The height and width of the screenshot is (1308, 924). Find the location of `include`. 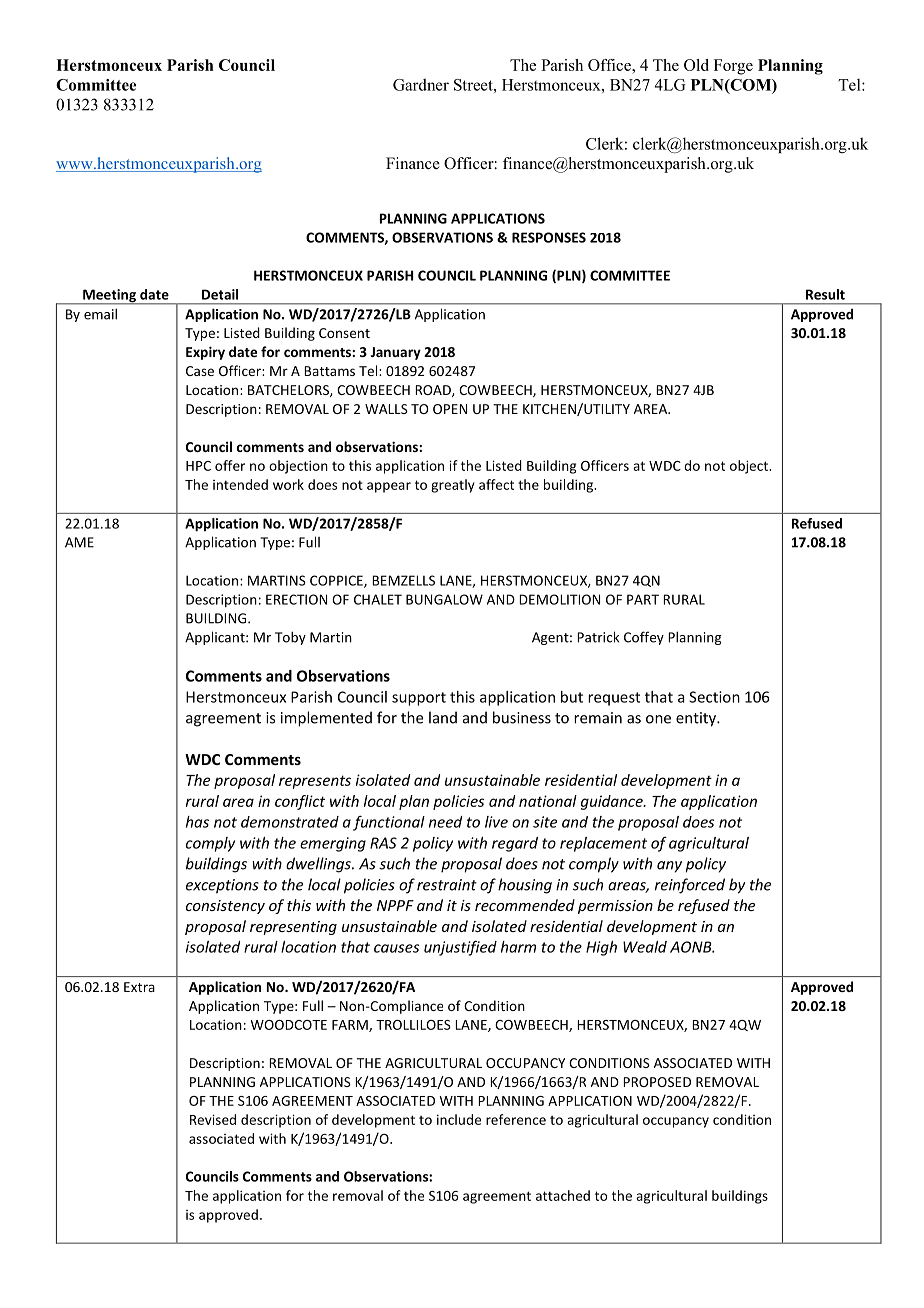

include is located at coordinates (459, 1119).
